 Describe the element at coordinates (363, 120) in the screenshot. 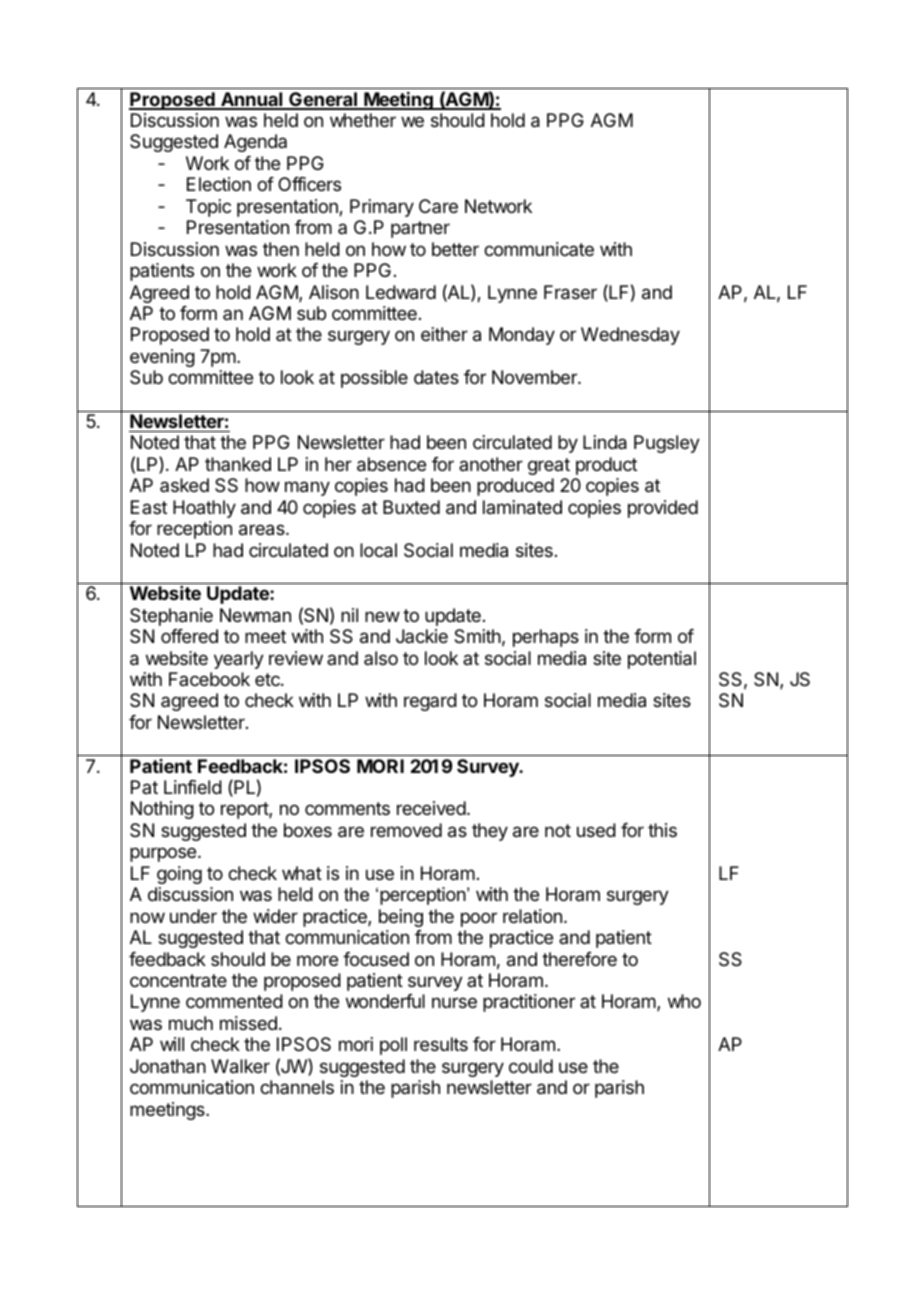

I see `whether` at that location.
